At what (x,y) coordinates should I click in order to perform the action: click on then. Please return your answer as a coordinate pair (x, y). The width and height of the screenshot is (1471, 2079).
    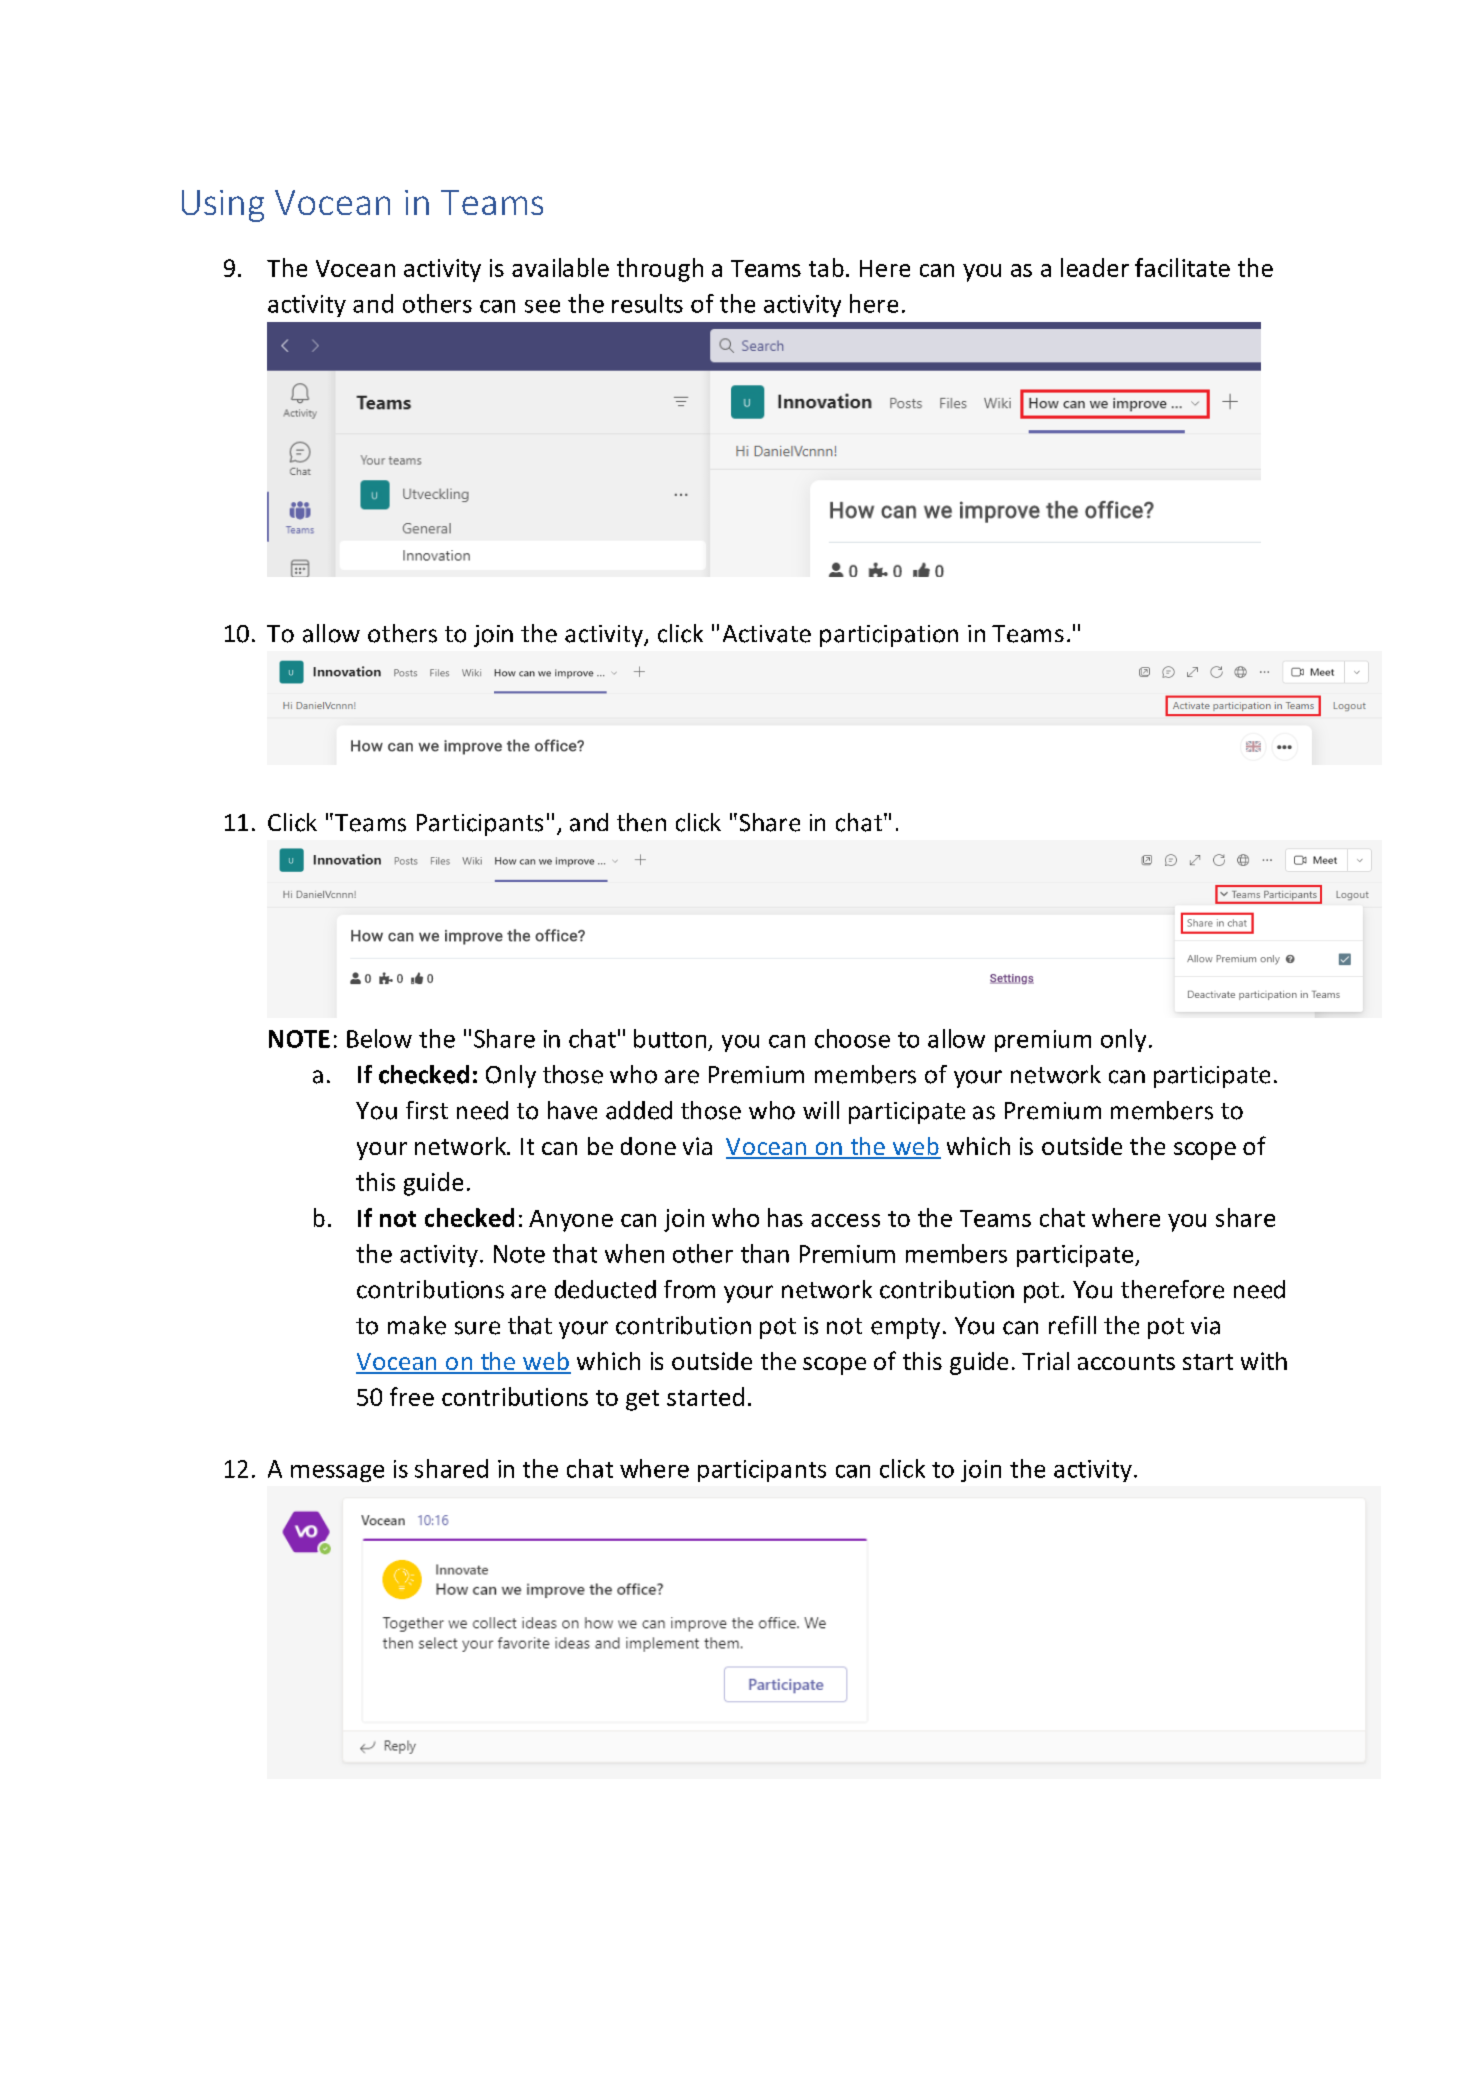
    Looking at the image, I should click on (641, 822).
